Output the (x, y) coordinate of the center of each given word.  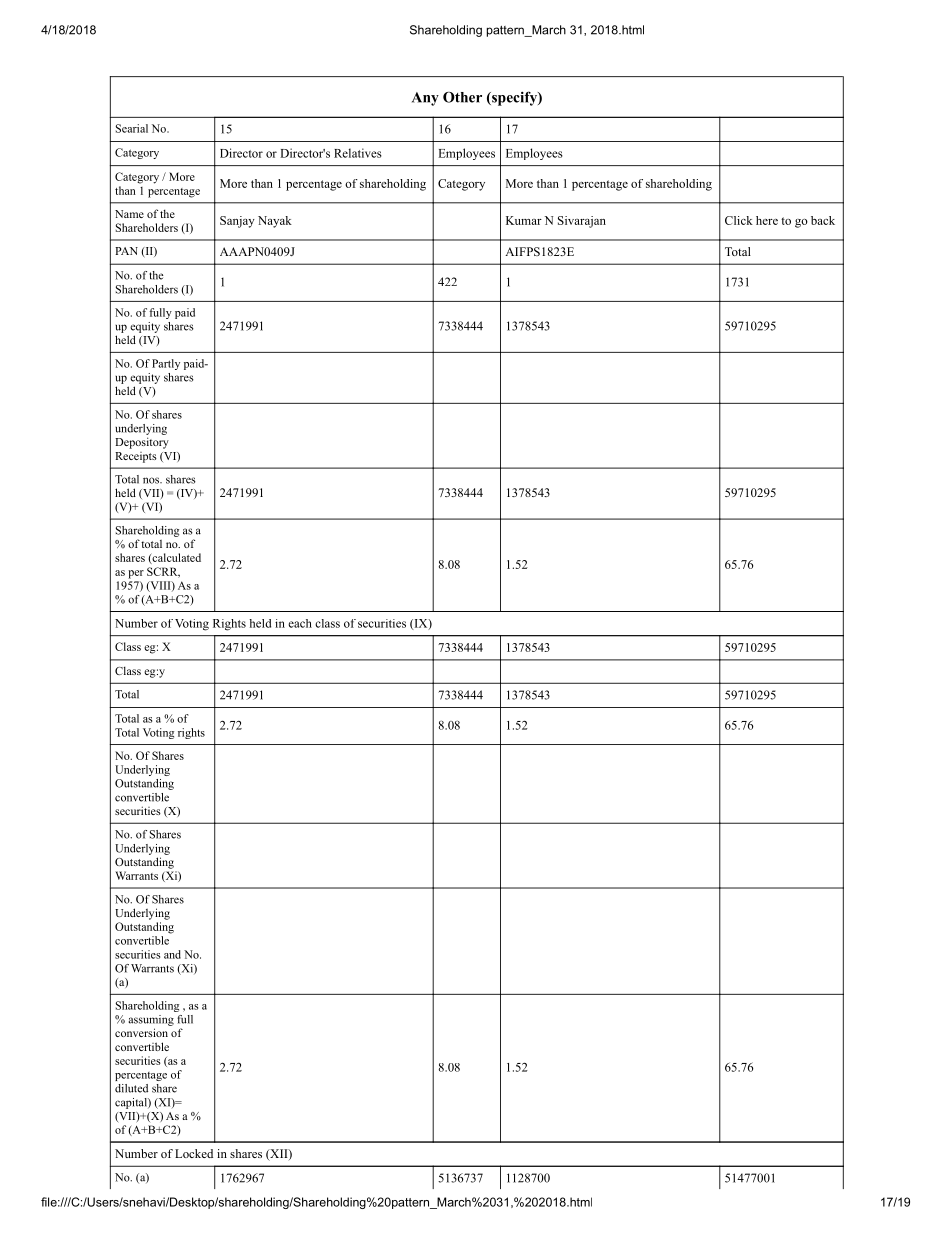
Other (462, 97)
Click (739, 220)
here (767, 220)
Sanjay (237, 222)
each (300, 623)
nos (152, 480)
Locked (194, 1153)
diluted (131, 1088)
